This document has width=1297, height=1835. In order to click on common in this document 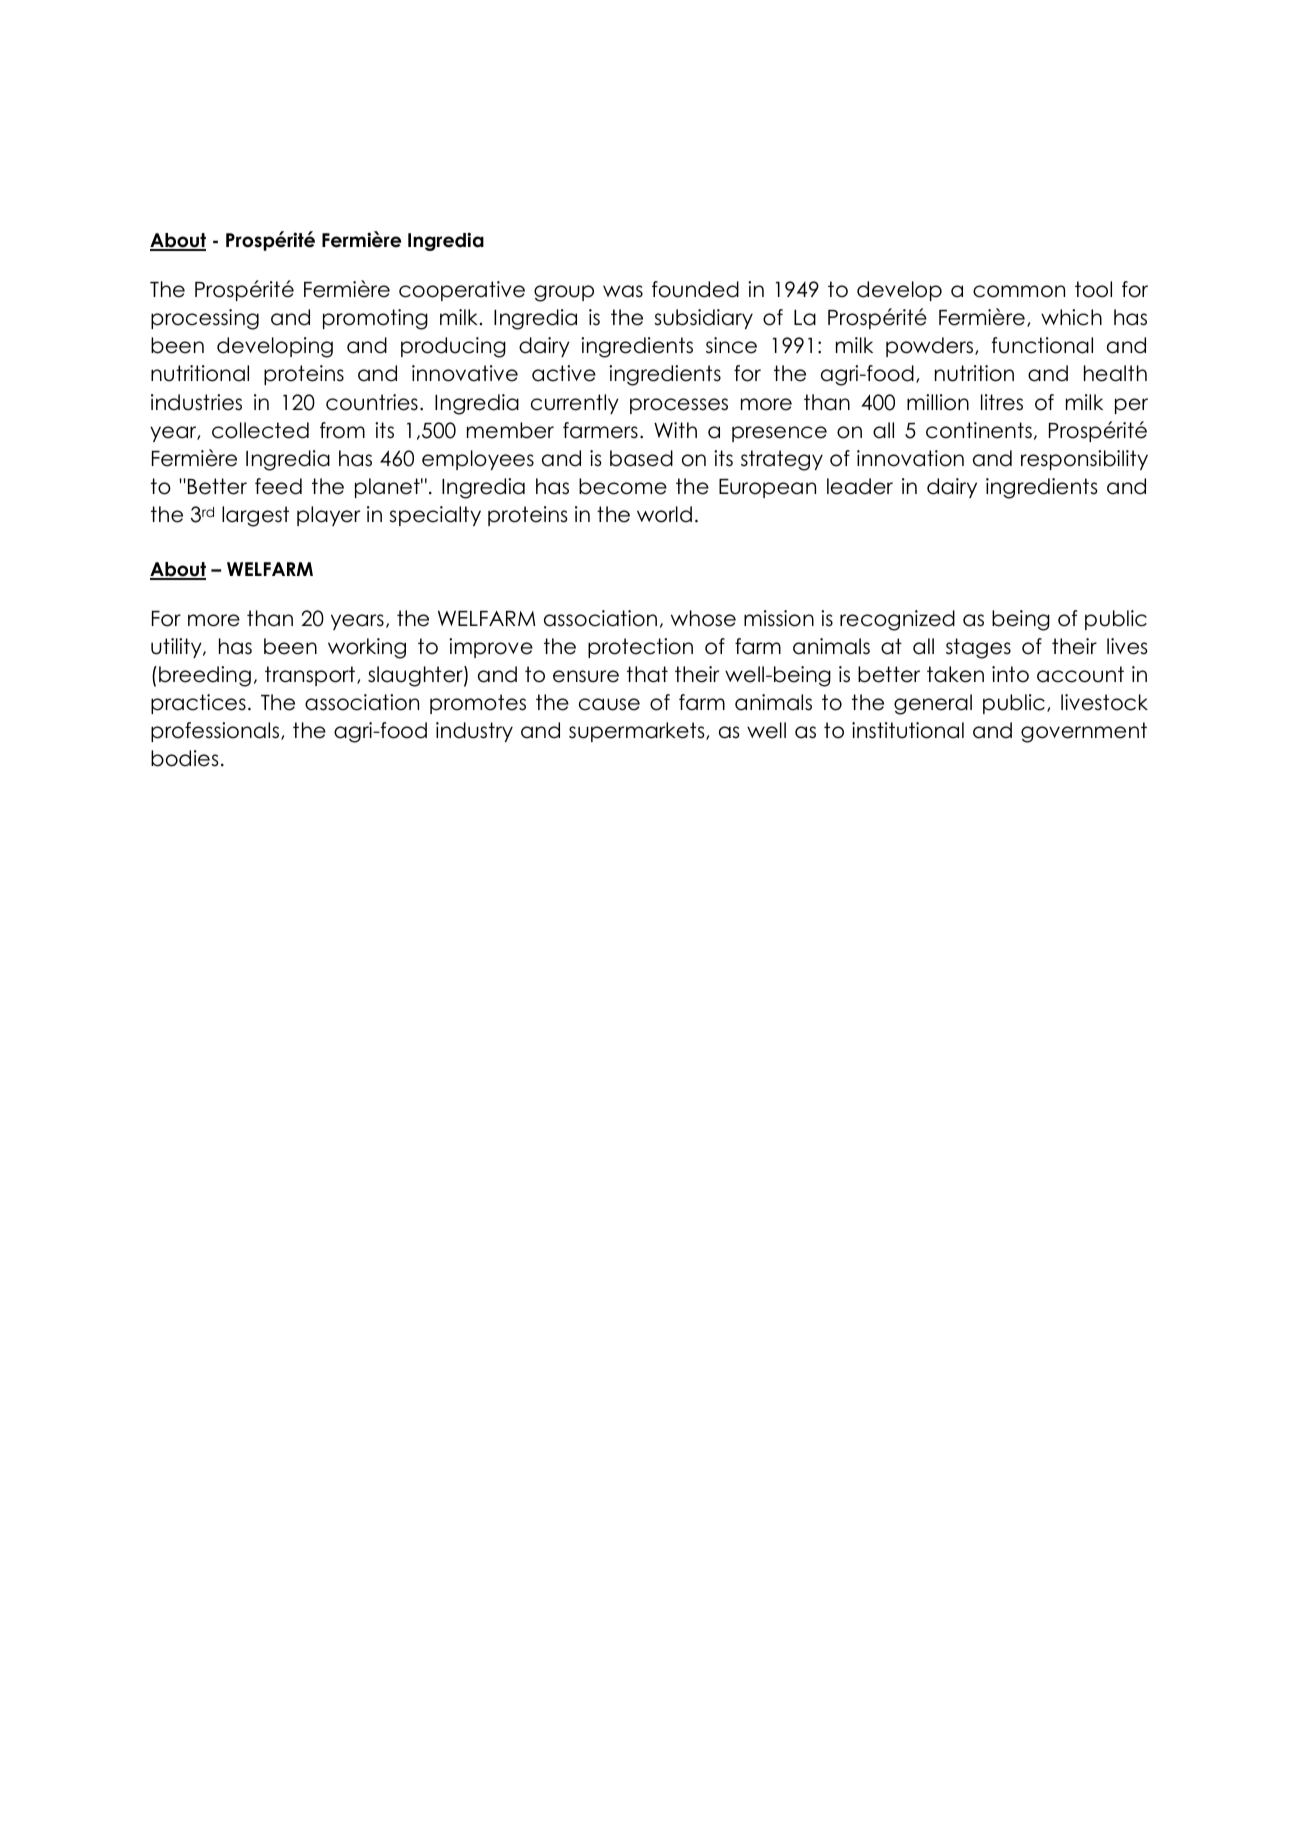, I will do `click(1019, 291)`.
